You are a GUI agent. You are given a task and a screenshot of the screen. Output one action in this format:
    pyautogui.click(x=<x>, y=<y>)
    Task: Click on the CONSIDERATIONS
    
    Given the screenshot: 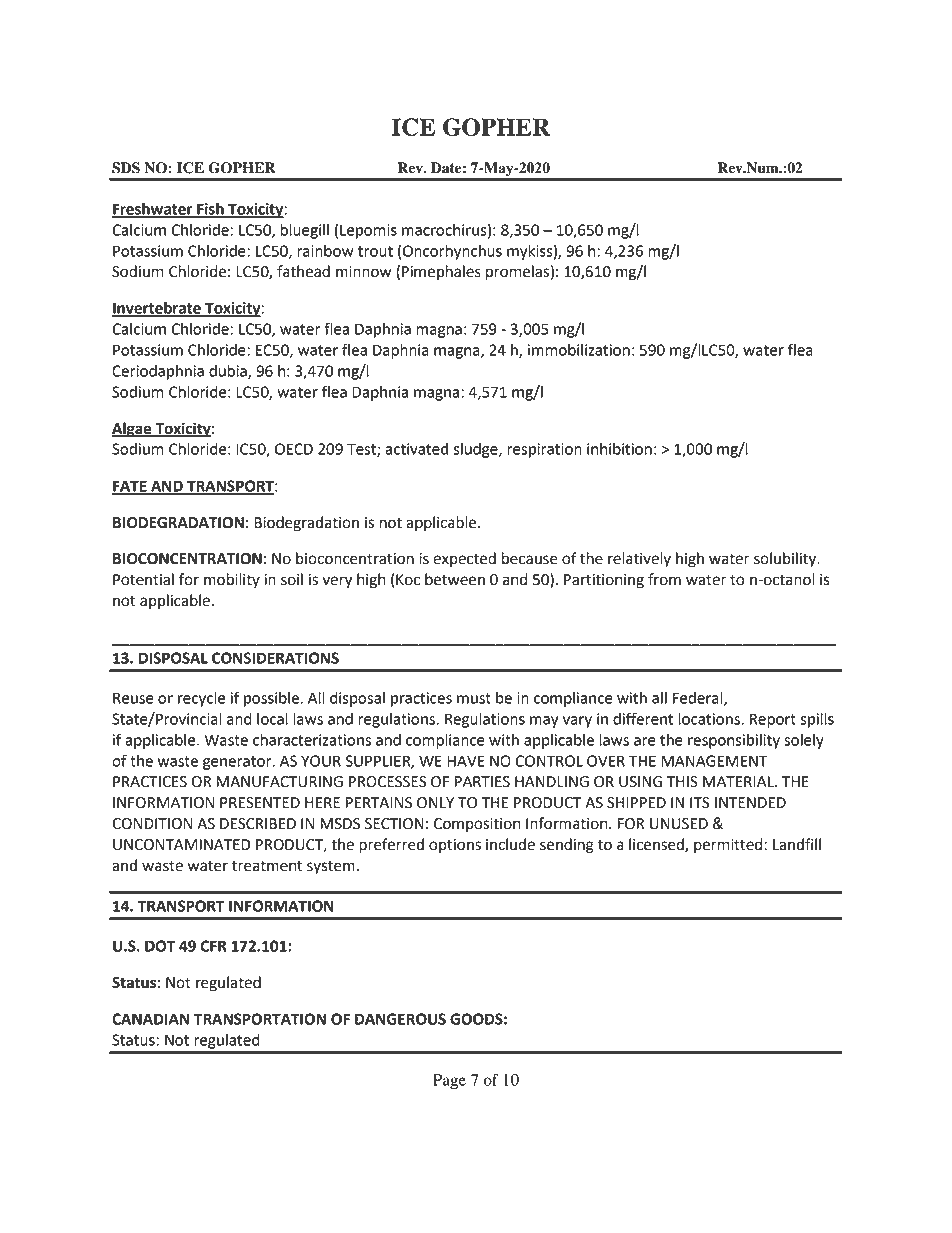 What is the action you would take?
    pyautogui.click(x=275, y=658)
